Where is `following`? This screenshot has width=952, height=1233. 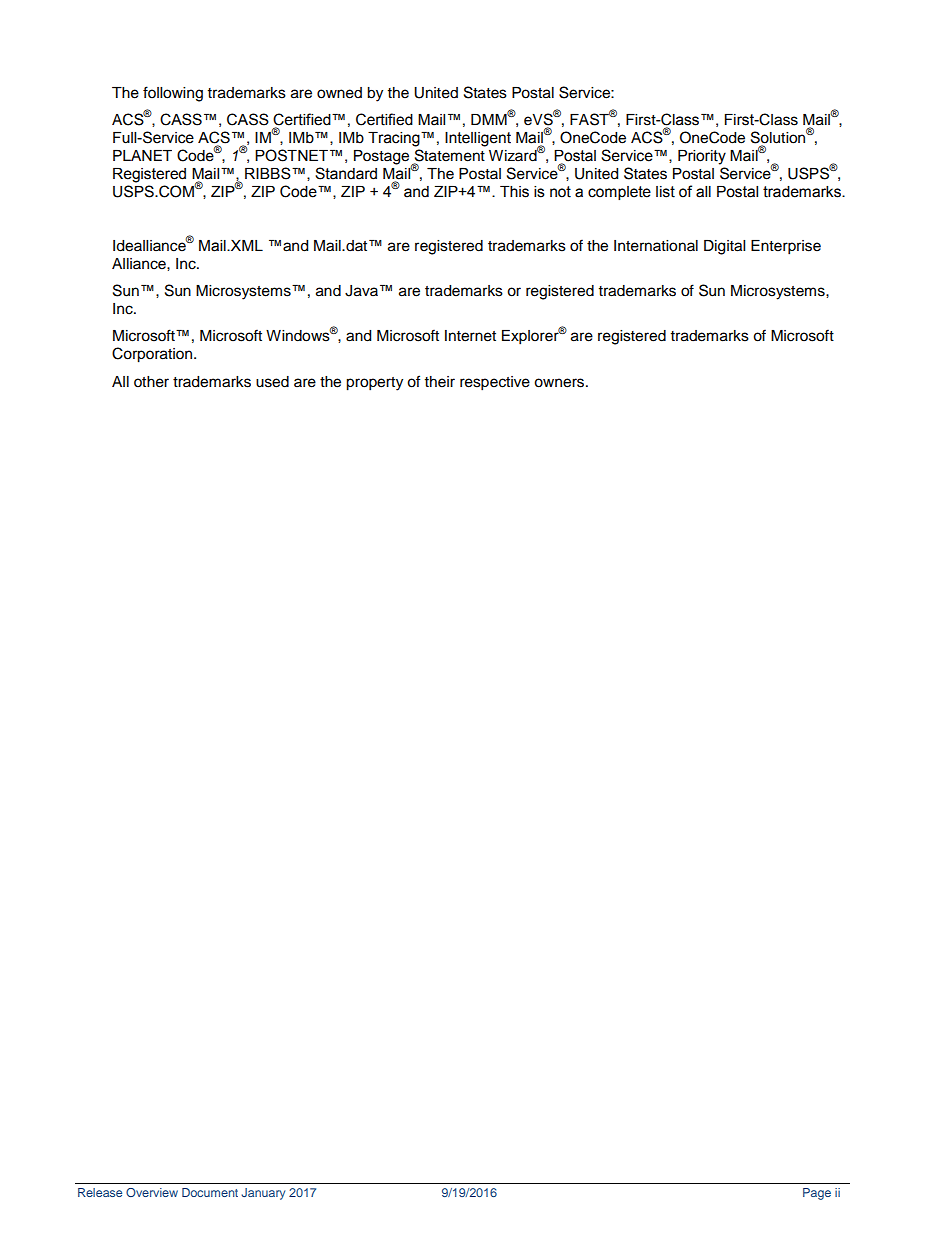
following is located at coordinates (173, 94).
